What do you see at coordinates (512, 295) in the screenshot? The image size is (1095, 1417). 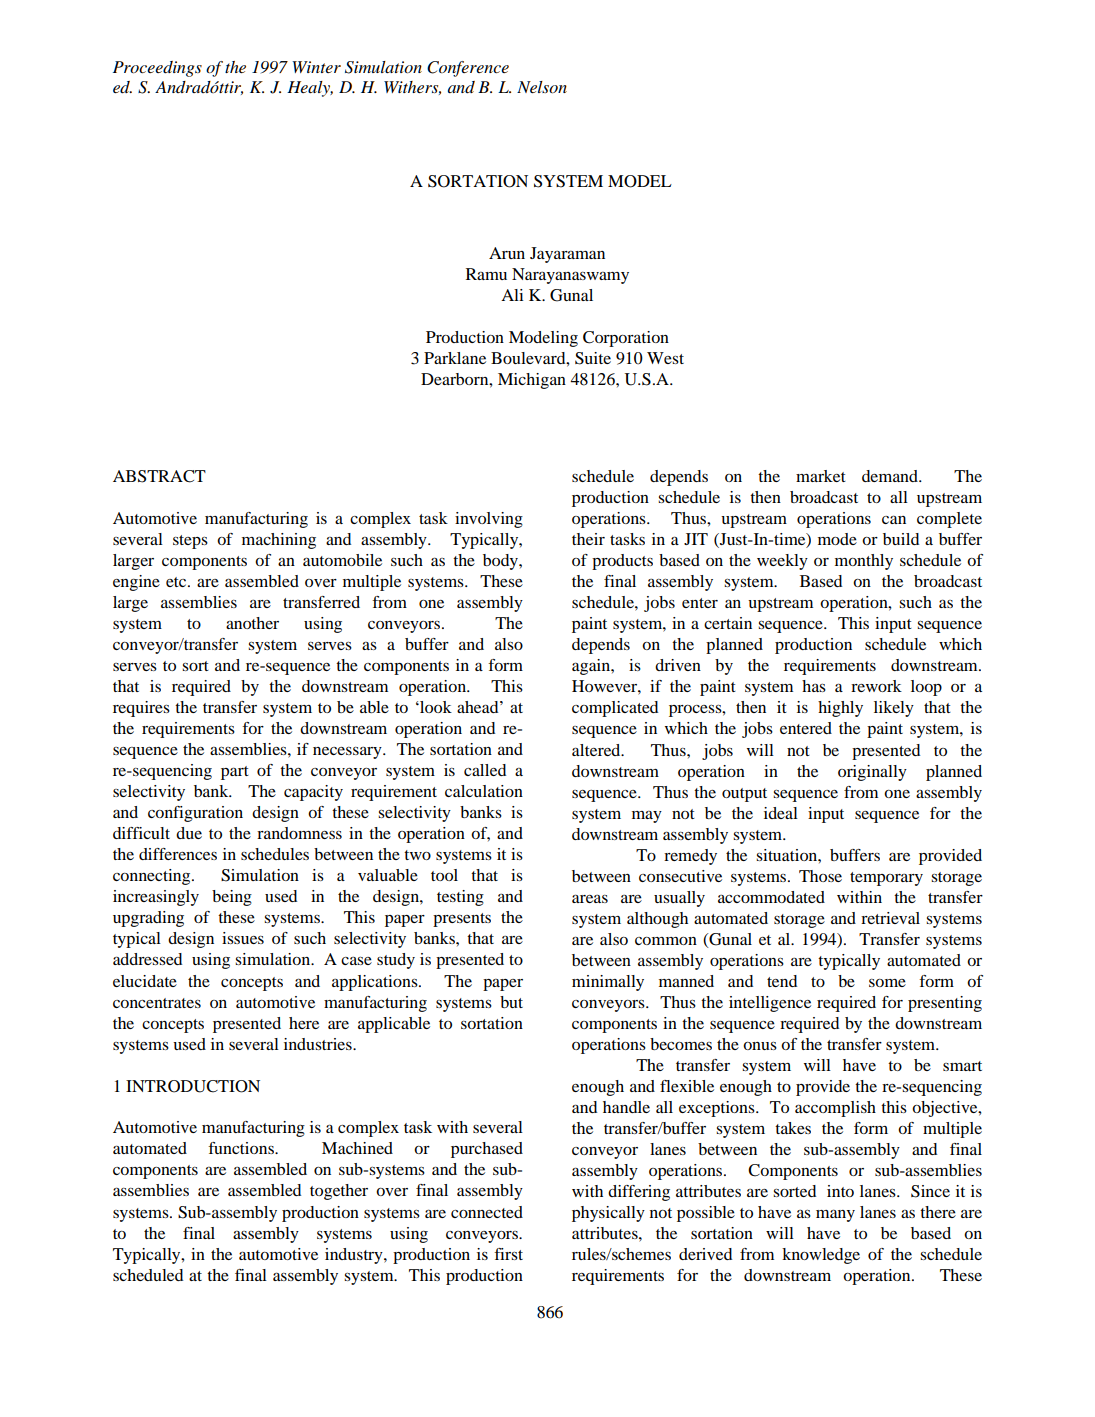 I see `Ali` at bounding box center [512, 295].
